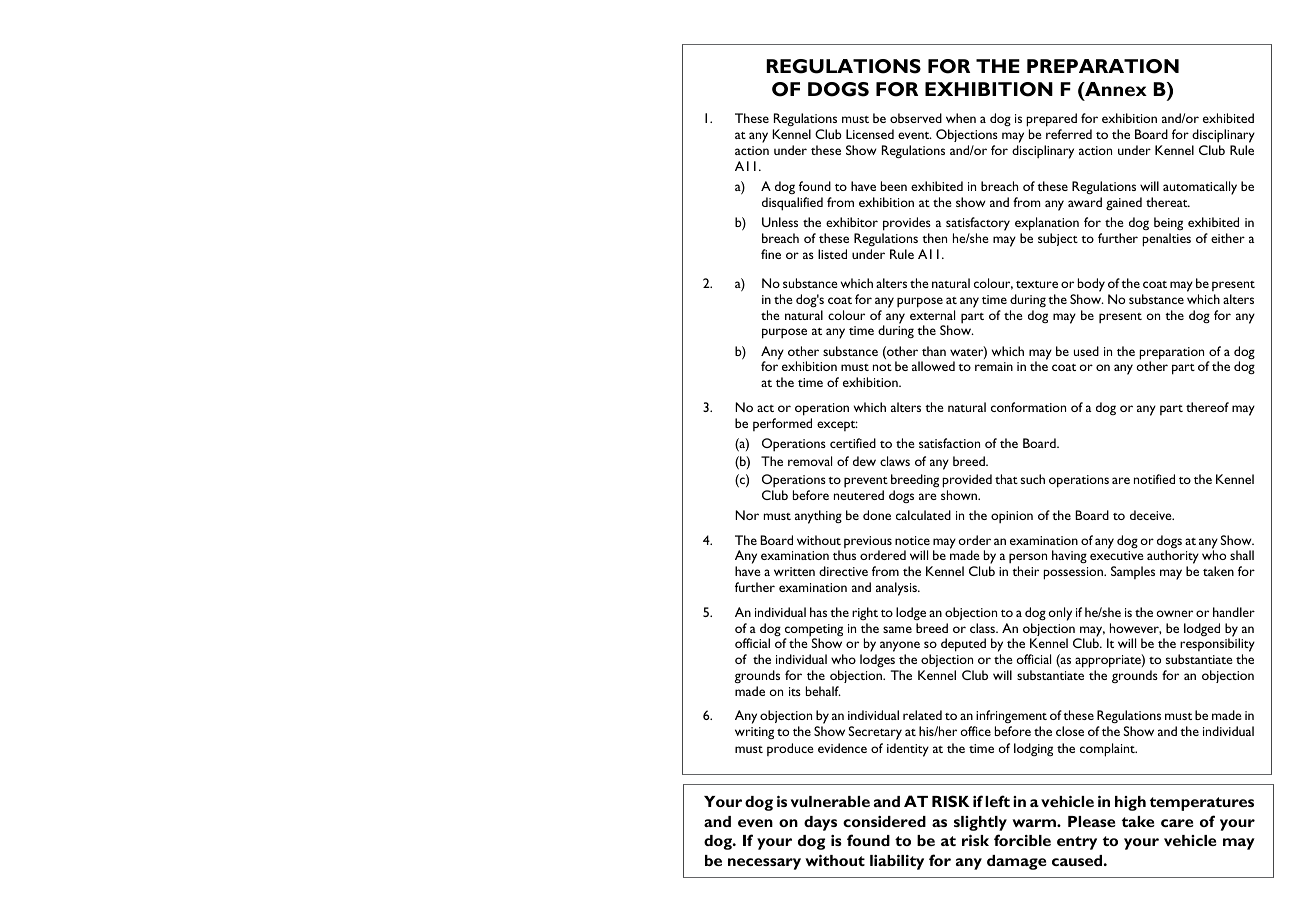 Image resolution: width=1308 pixels, height=924 pixels. I want to click on has, so click(818, 612).
